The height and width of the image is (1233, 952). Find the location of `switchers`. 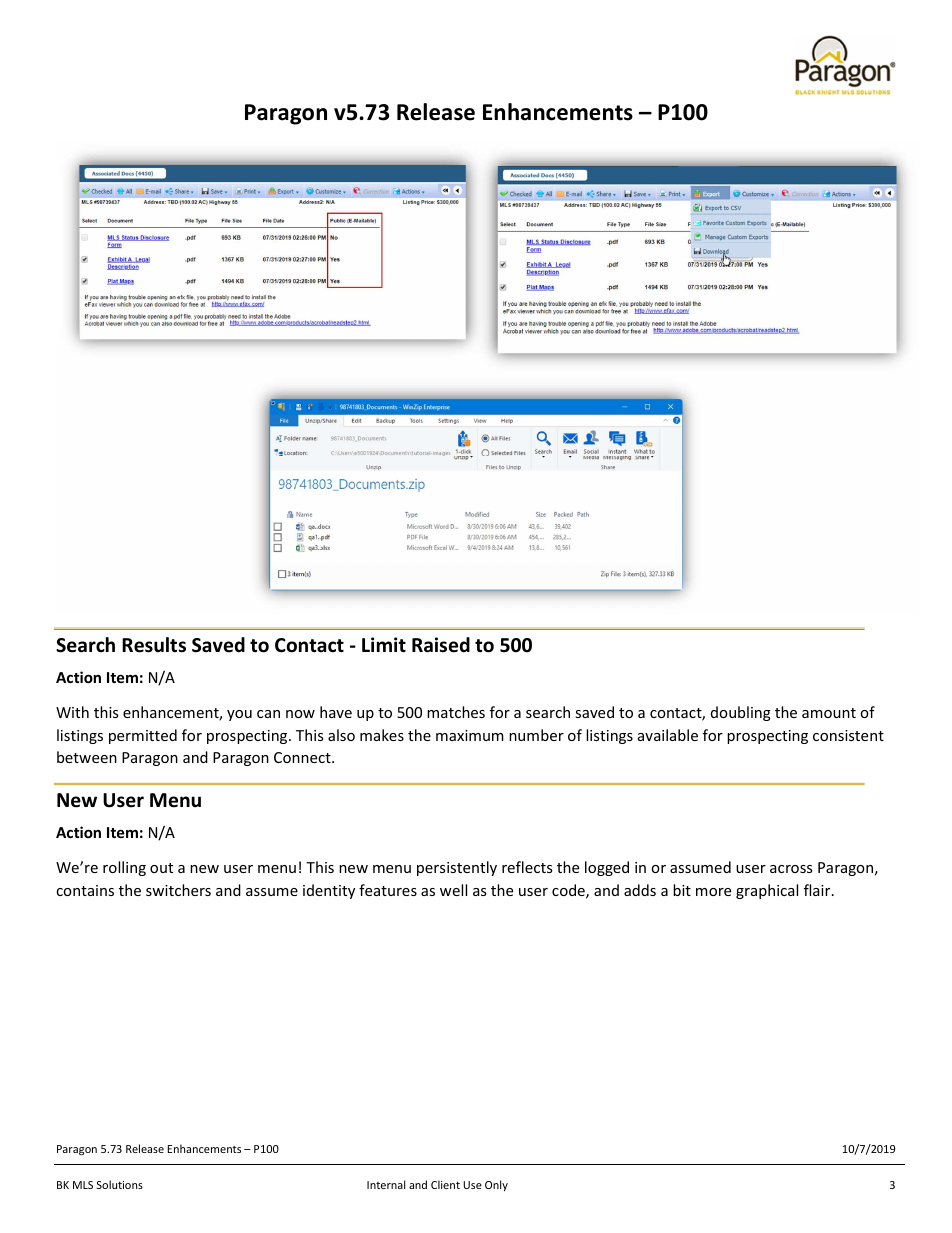

switchers is located at coordinates (178, 890).
